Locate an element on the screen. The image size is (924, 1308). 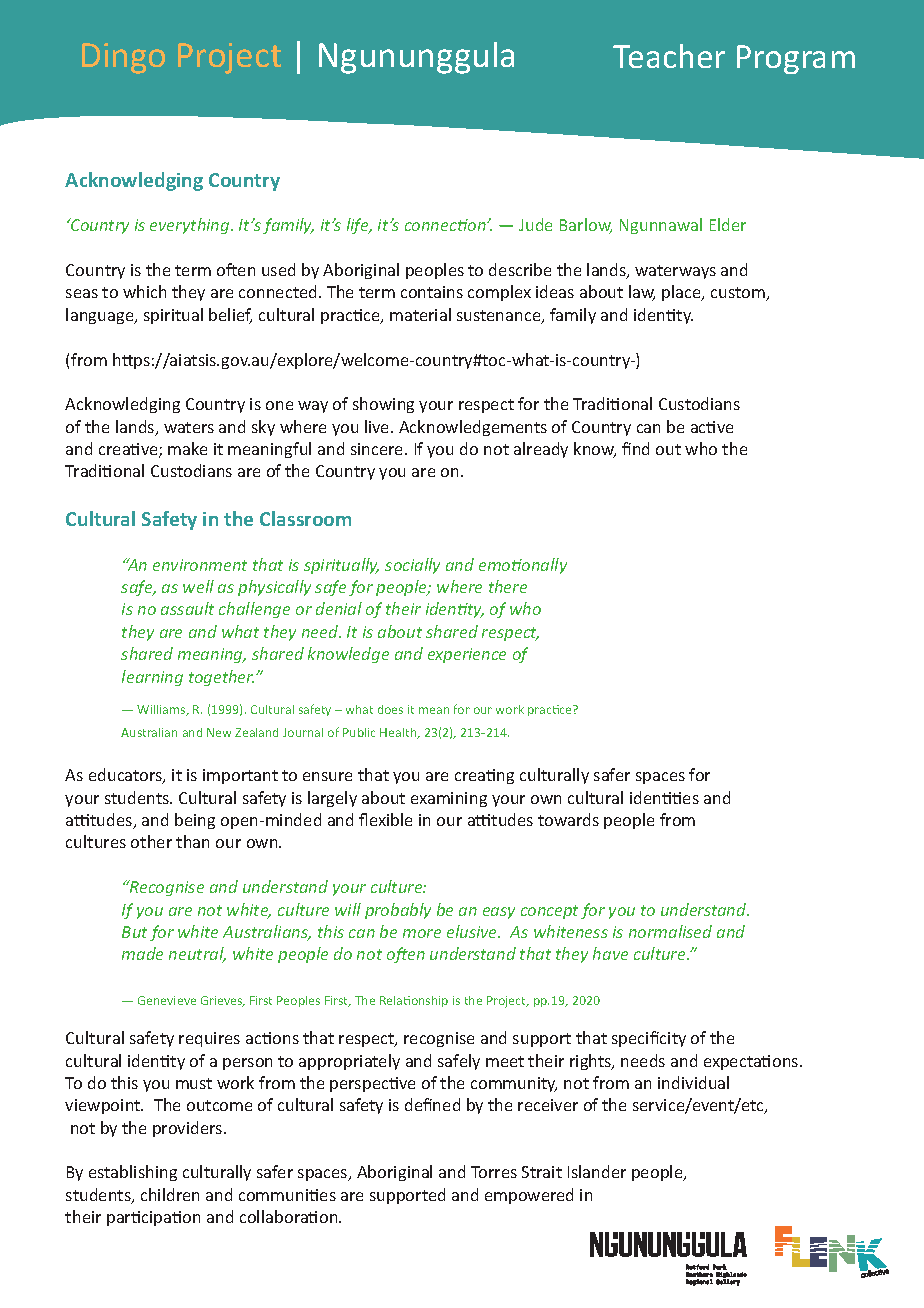
environment is located at coordinates (200, 565).
